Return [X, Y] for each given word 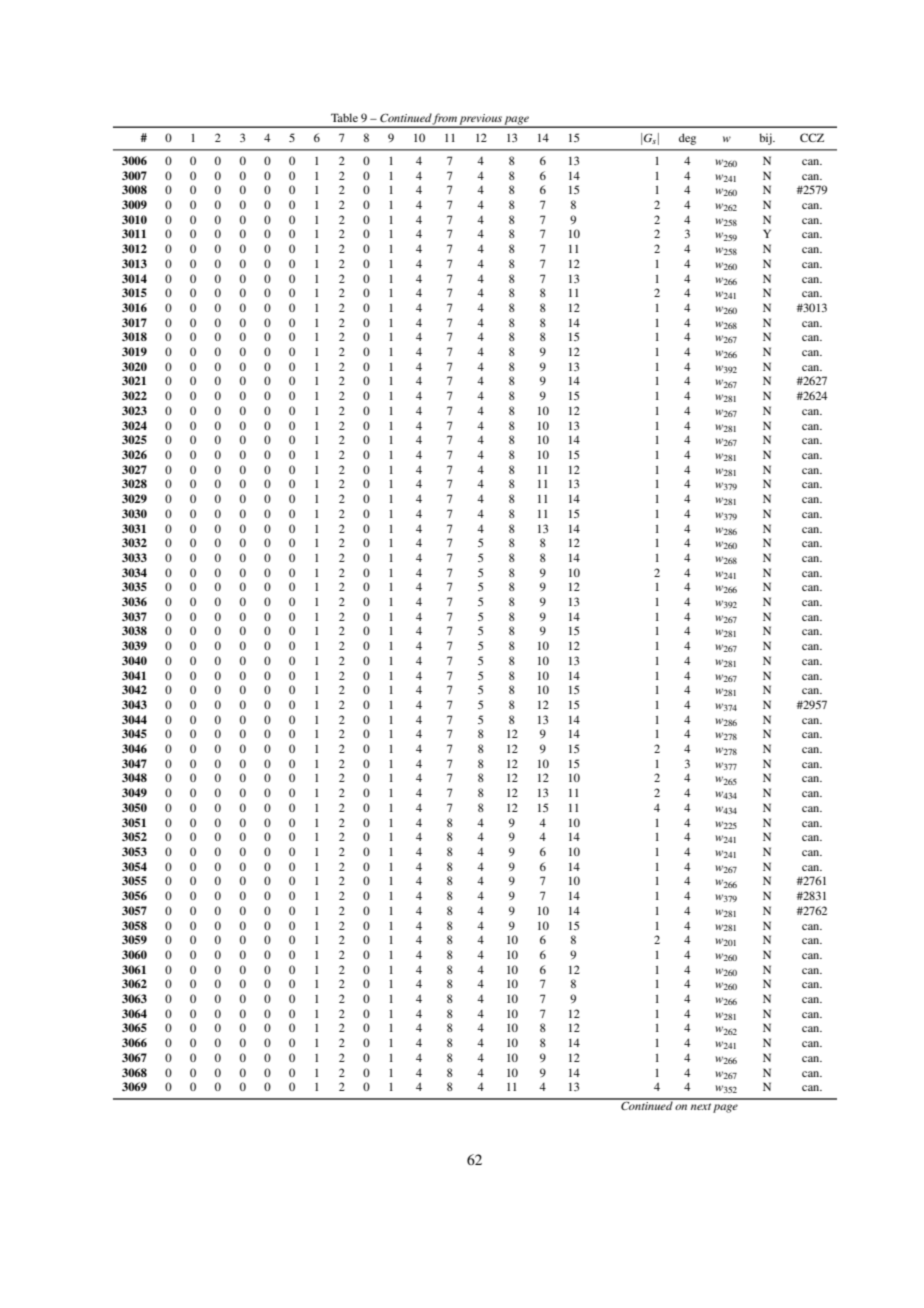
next [701, 1106]
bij [766, 139]
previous [481, 120]
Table [344, 117]
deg [687, 139]
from [445, 120]
